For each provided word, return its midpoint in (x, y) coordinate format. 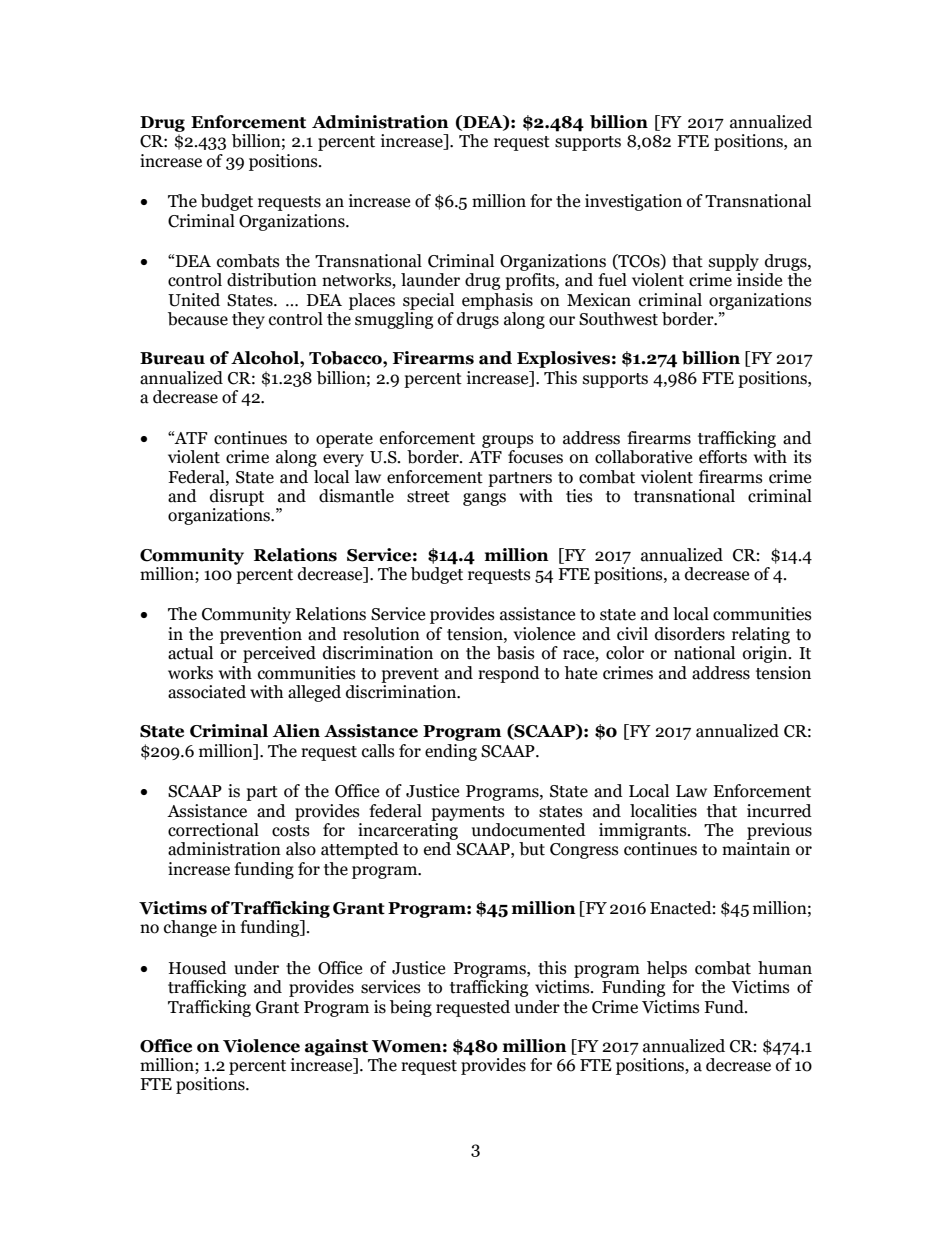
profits (531, 281)
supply (734, 262)
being (411, 1008)
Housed (198, 968)
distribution (272, 280)
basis (516, 653)
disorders (690, 634)
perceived (279, 654)
